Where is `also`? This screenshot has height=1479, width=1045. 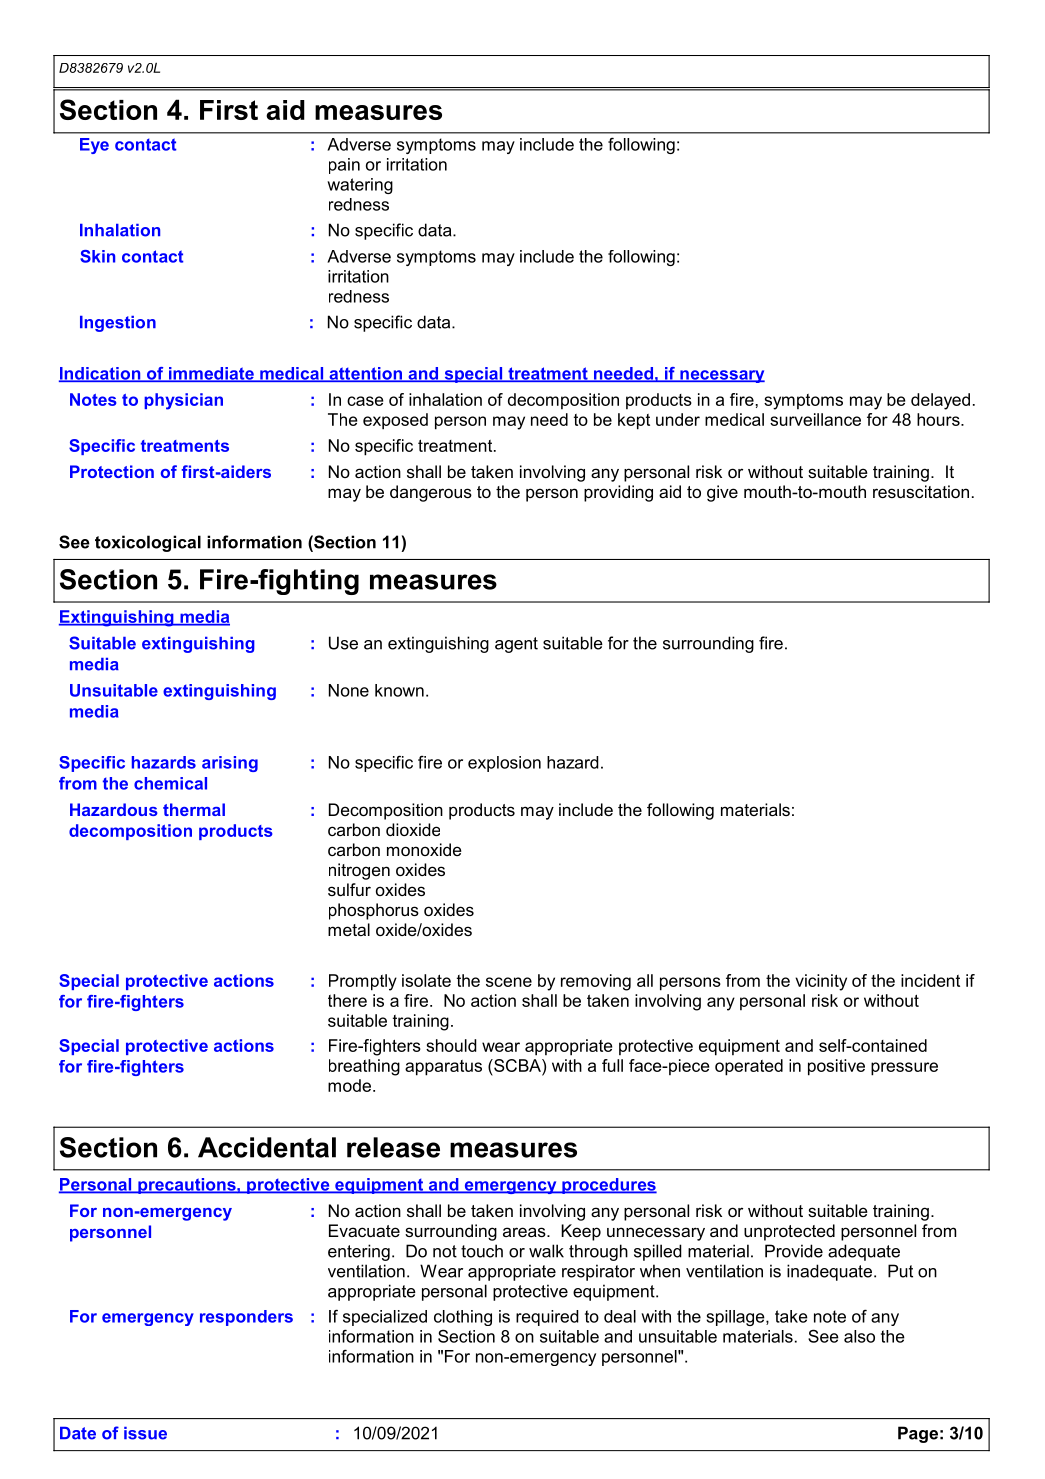 also is located at coordinates (859, 1336).
